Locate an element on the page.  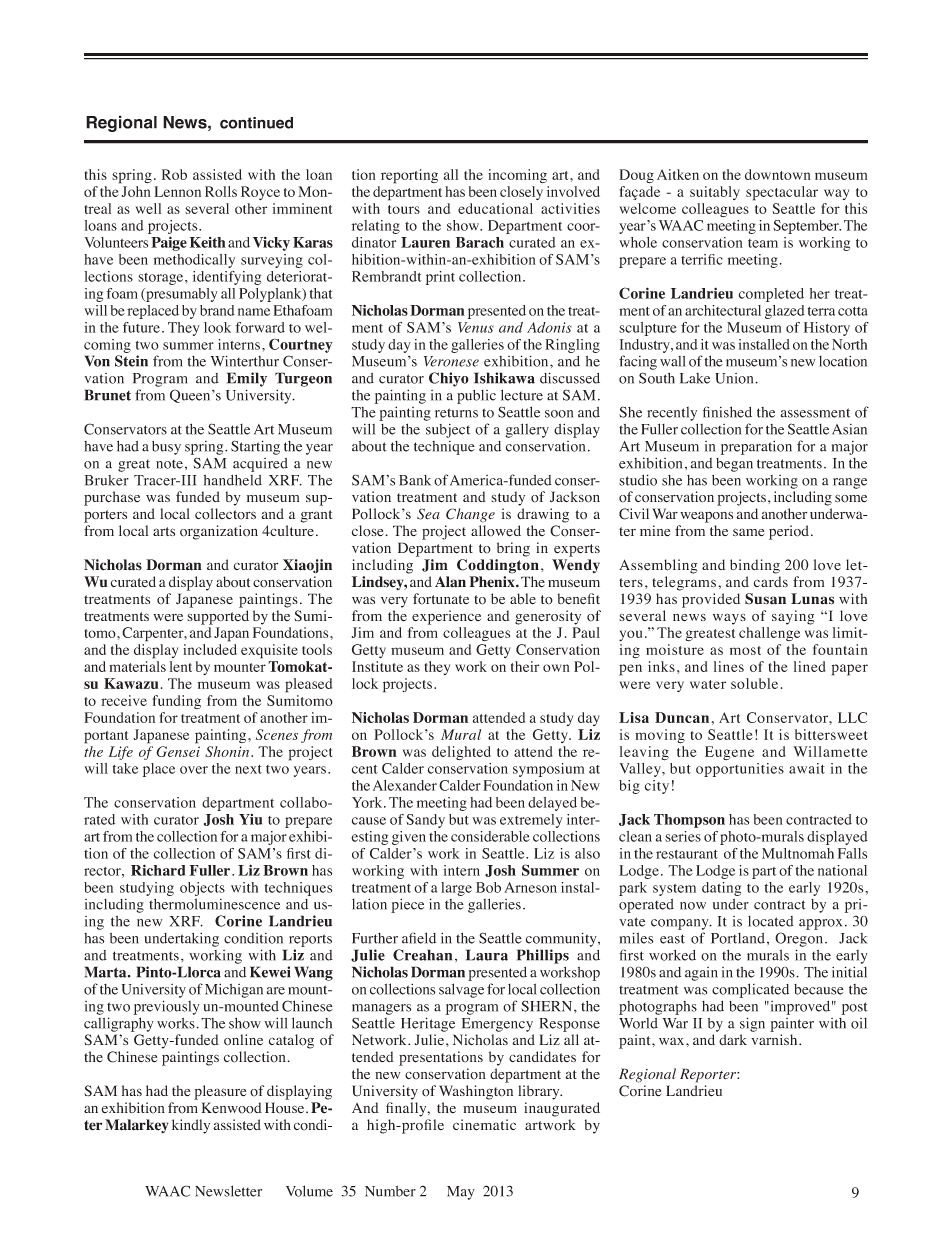
tours is located at coordinates (404, 209).
